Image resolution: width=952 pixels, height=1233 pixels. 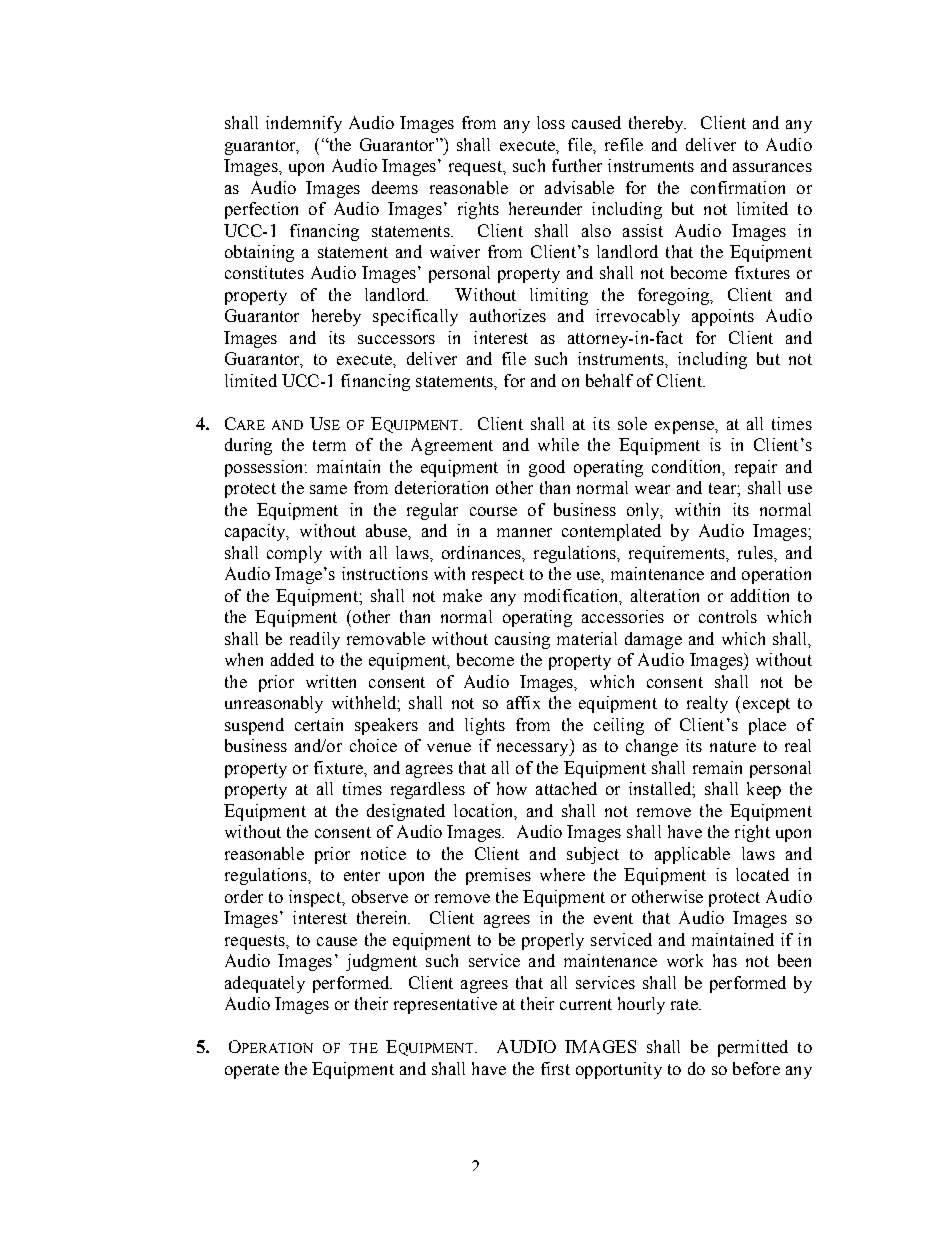 I want to click on necessary, so click(x=534, y=749).
